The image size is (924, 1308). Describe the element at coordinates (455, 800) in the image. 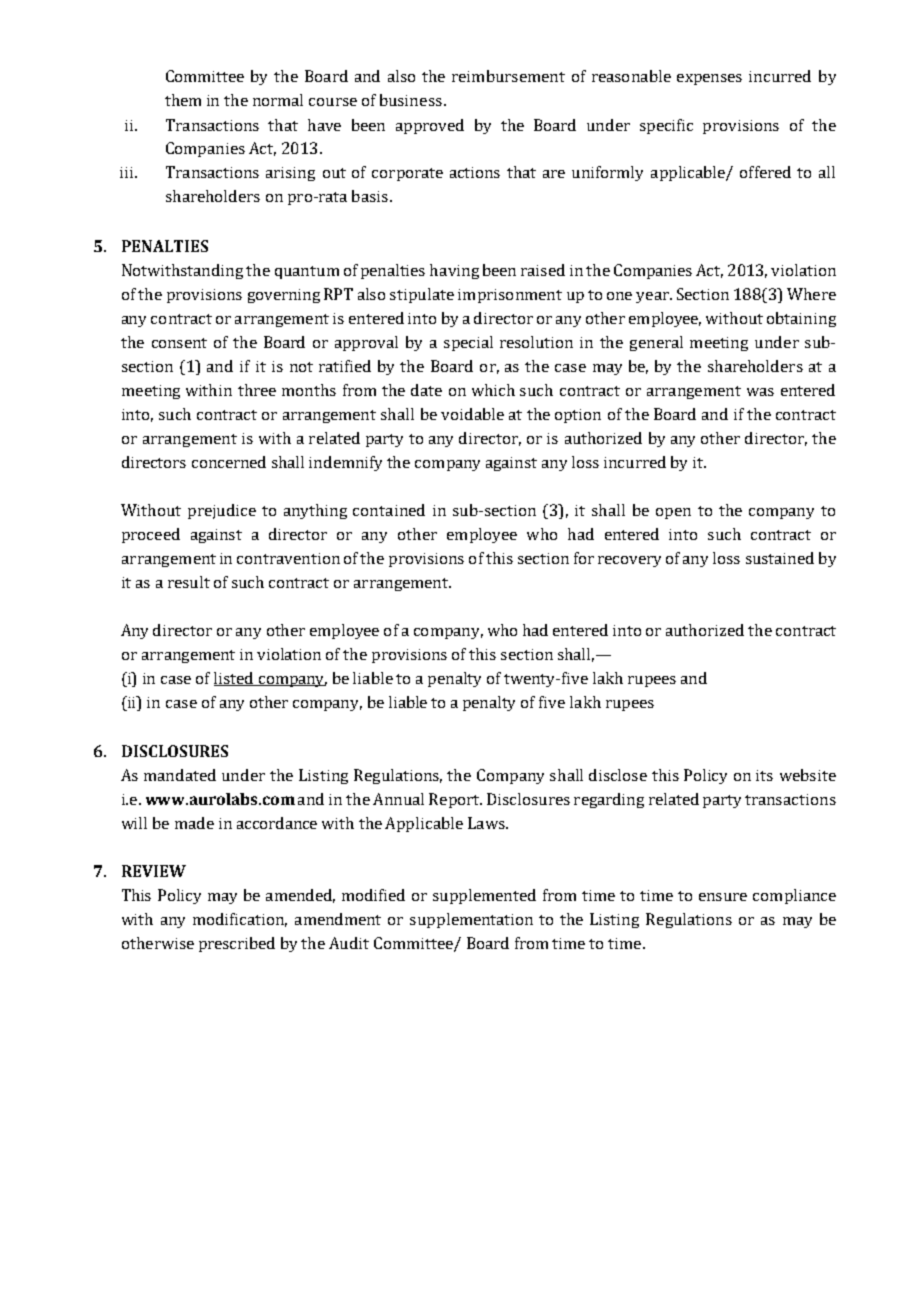

I see `Report` at that location.
